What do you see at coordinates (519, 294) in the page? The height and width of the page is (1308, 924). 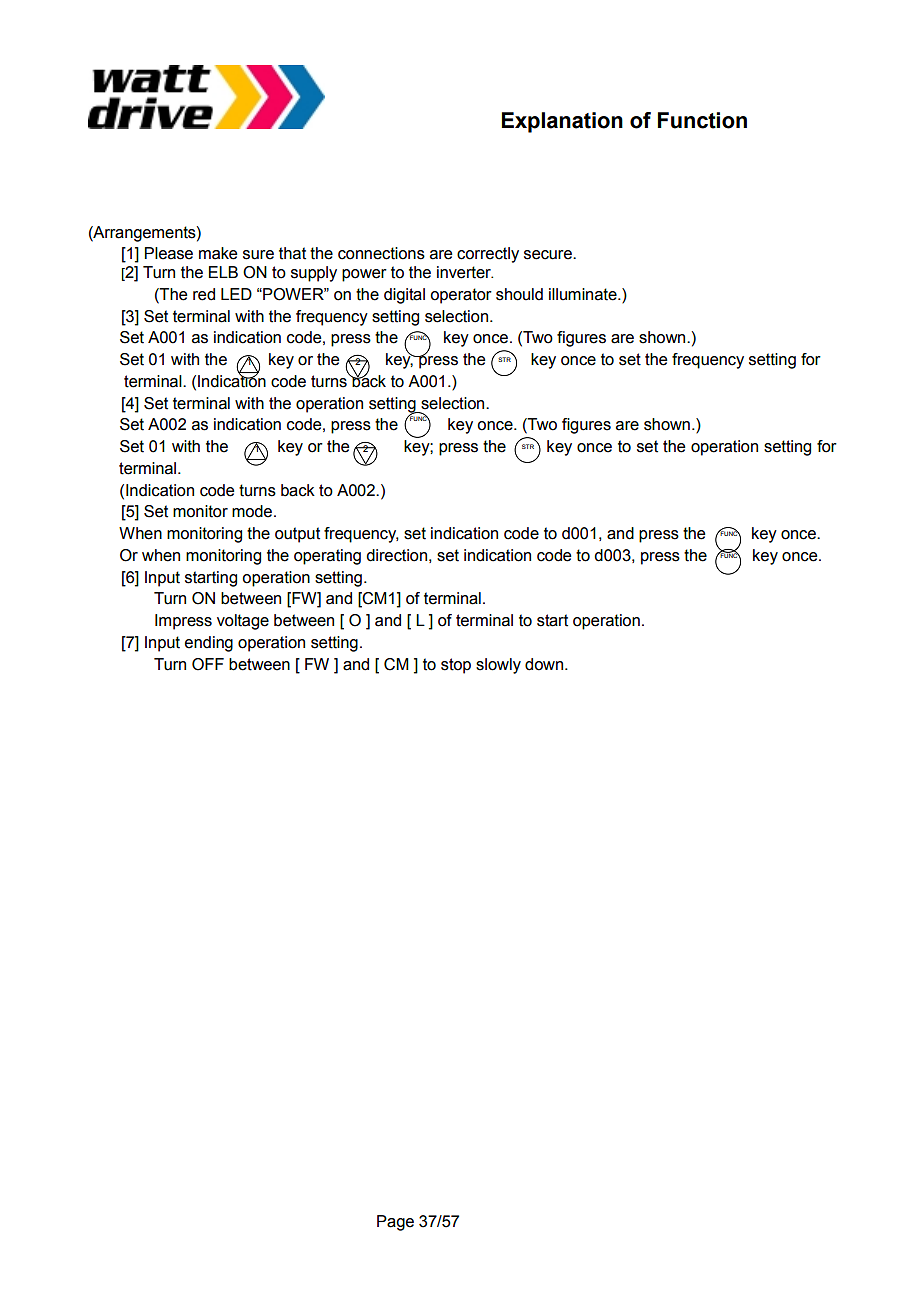 I see `should` at bounding box center [519, 294].
